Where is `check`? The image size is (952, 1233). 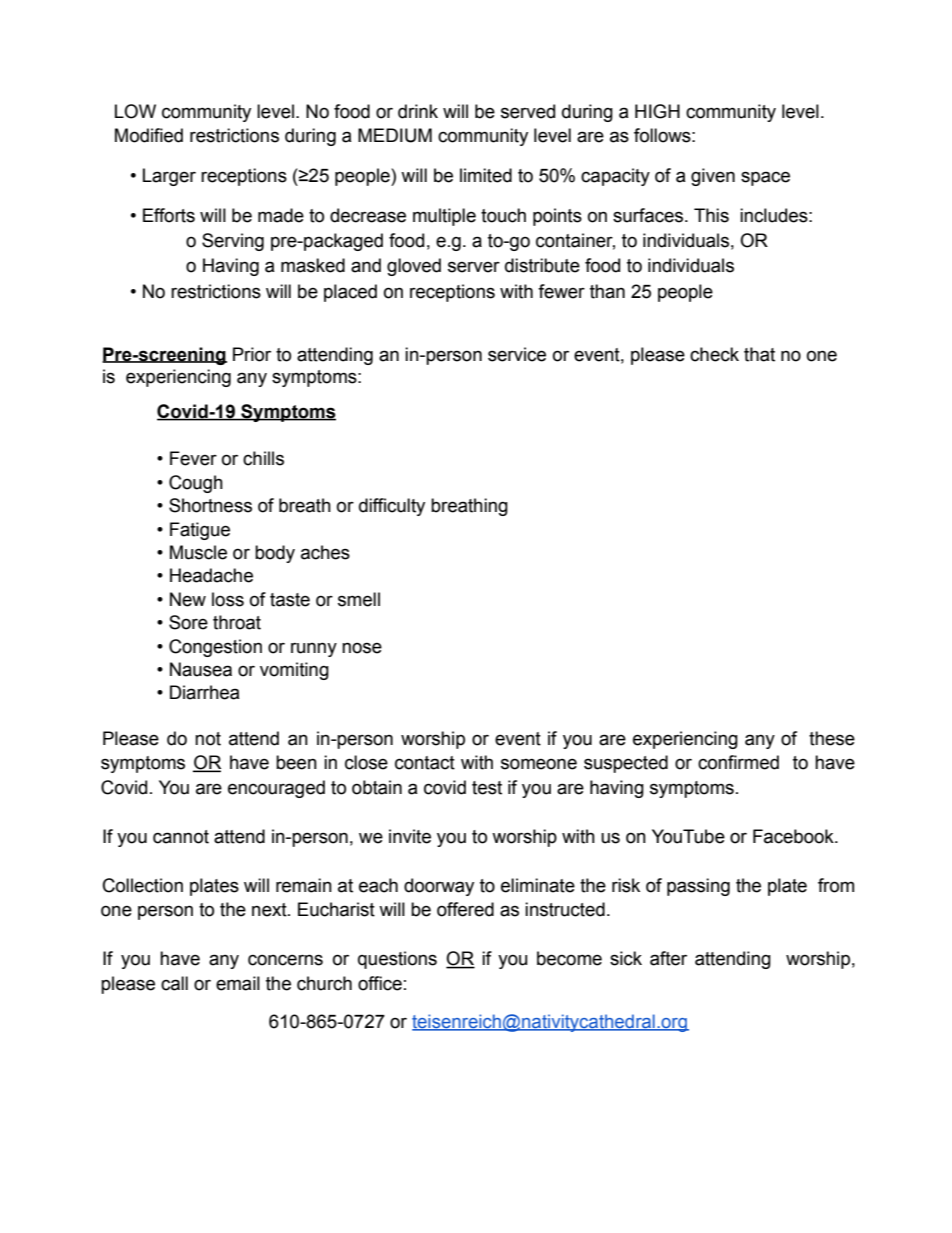 check is located at coordinates (714, 354).
